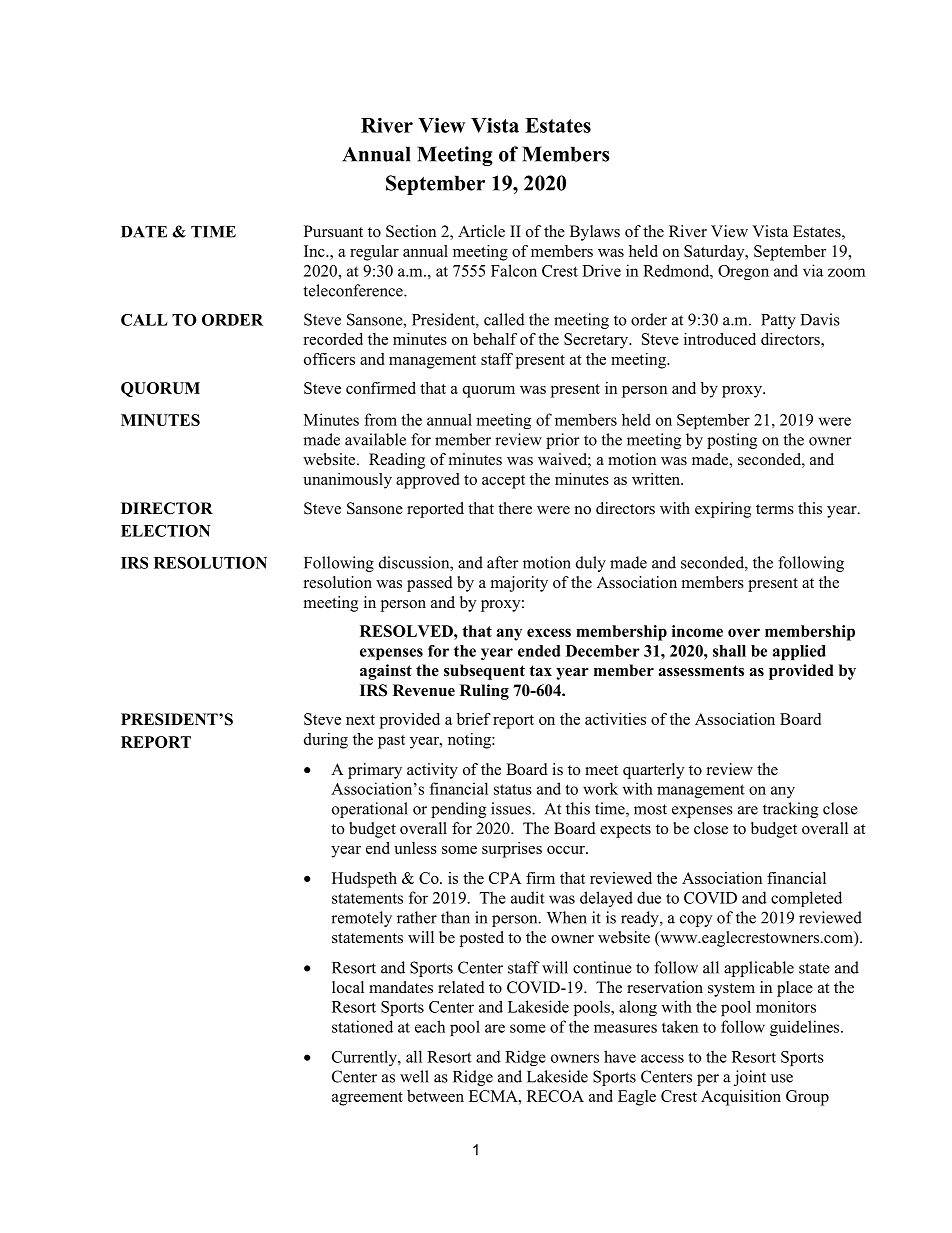 This image has height=1233, width=952. Describe the element at coordinates (365, 1058) in the image. I see `Currently` at that location.
